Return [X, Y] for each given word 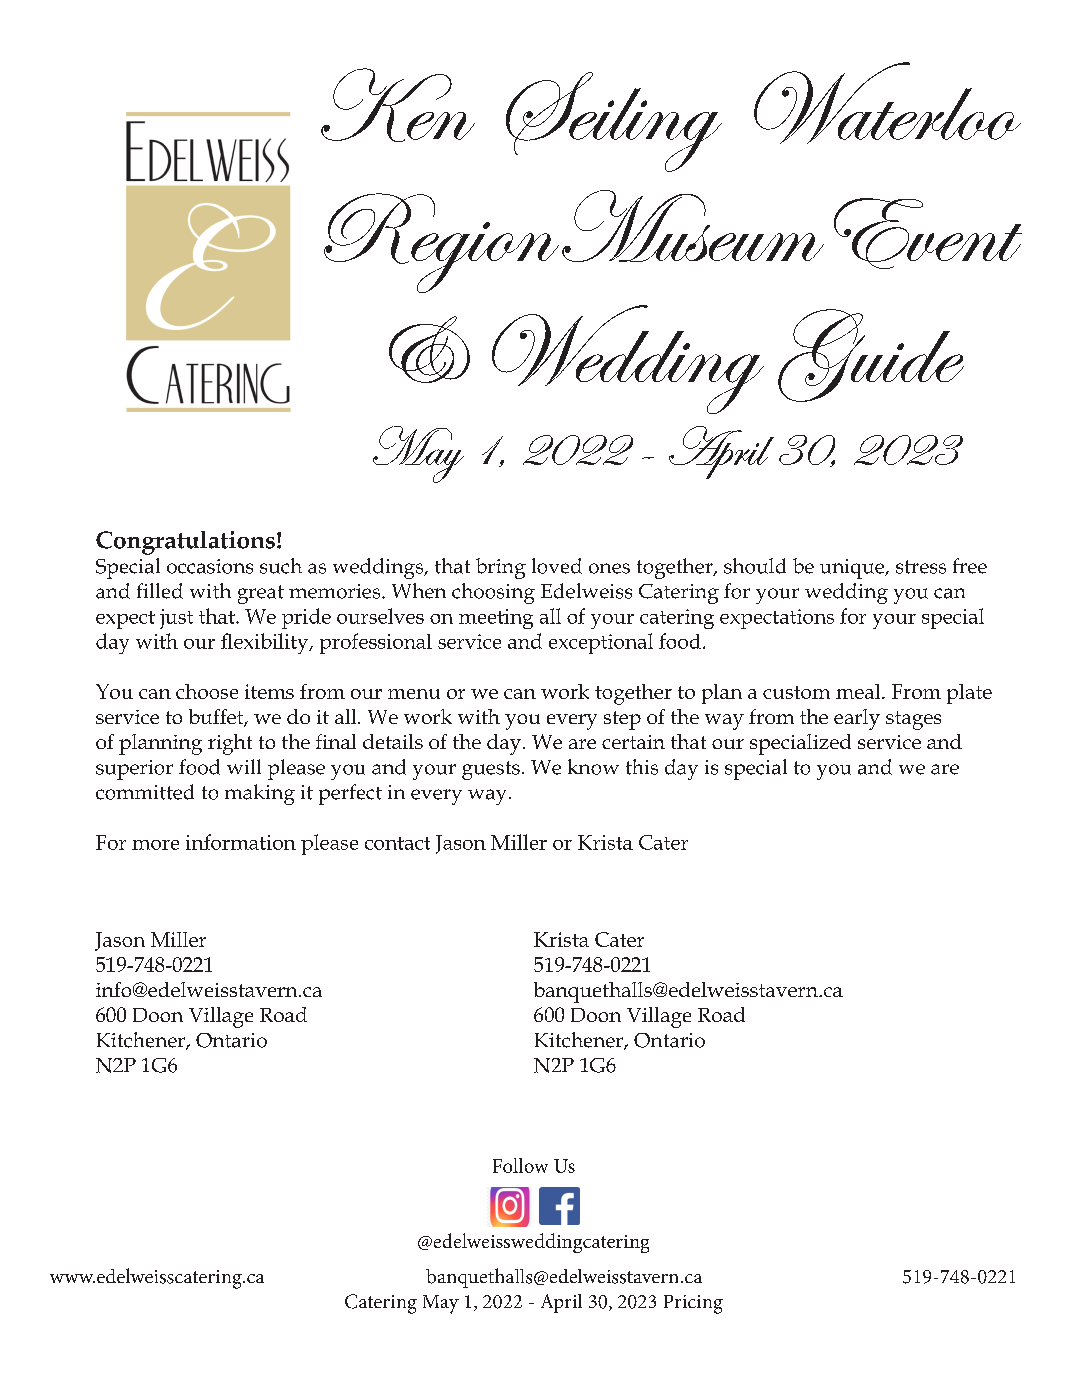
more [155, 845]
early [857, 719]
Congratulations [185, 543]
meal [859, 691]
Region [441, 243]
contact [397, 843]
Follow [520, 1165]
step [622, 720]
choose [207, 691]
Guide [871, 355]
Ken [398, 105]
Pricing [693, 1304]
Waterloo [887, 103]
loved [557, 566]
